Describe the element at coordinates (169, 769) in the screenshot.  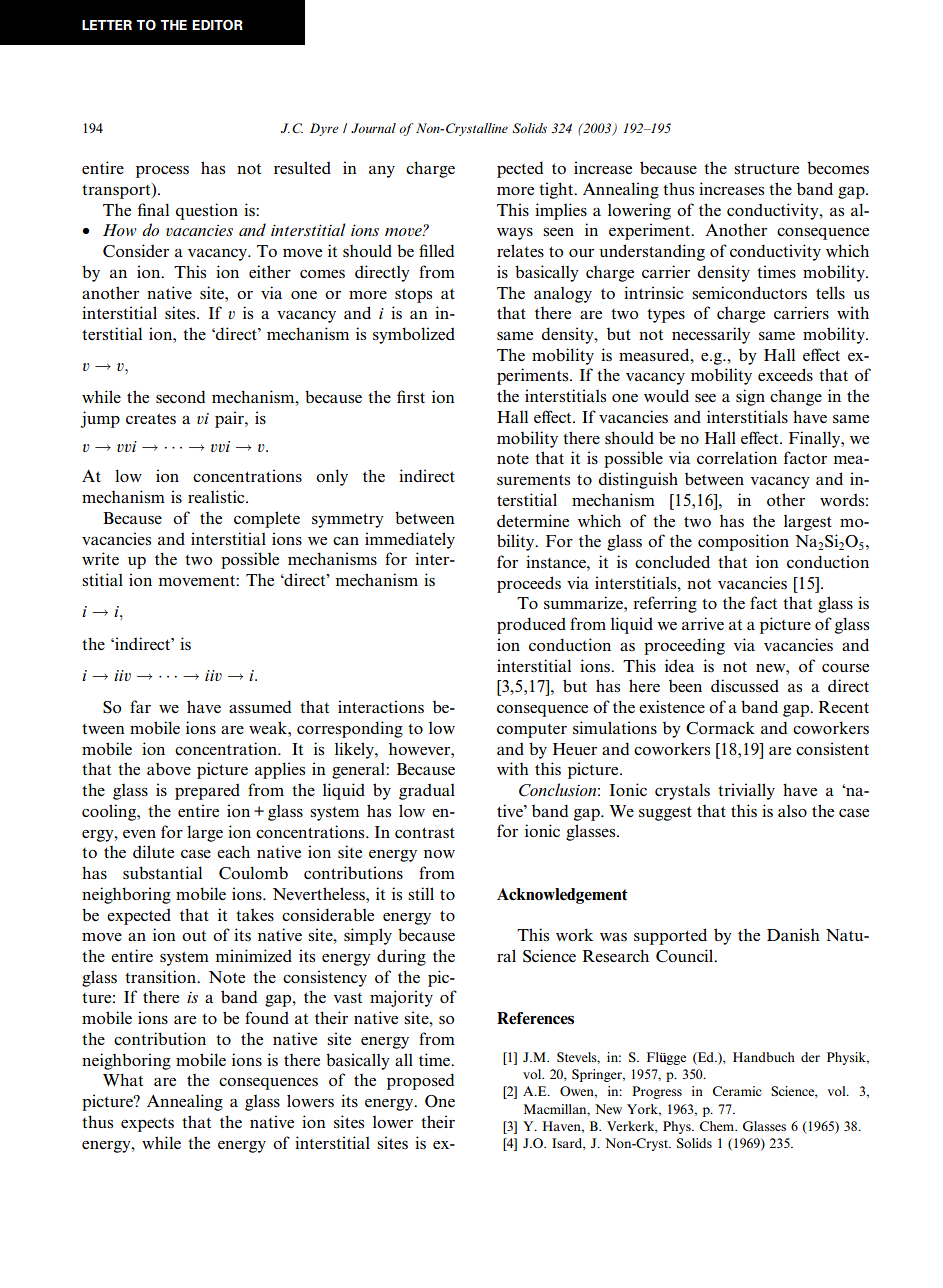
I see `above` at that location.
